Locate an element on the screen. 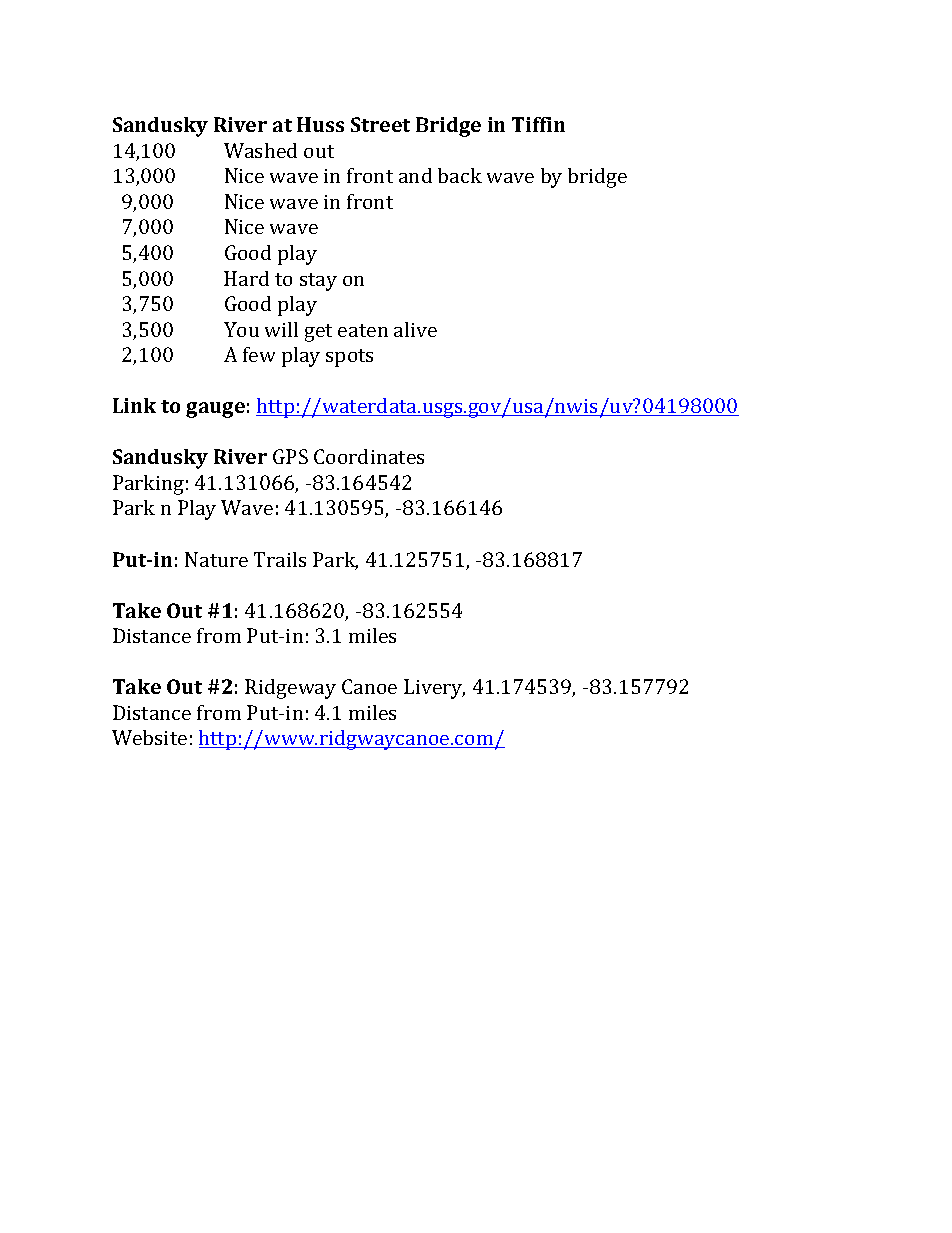 The width and height of the screenshot is (952, 1233). will is located at coordinates (281, 329).
